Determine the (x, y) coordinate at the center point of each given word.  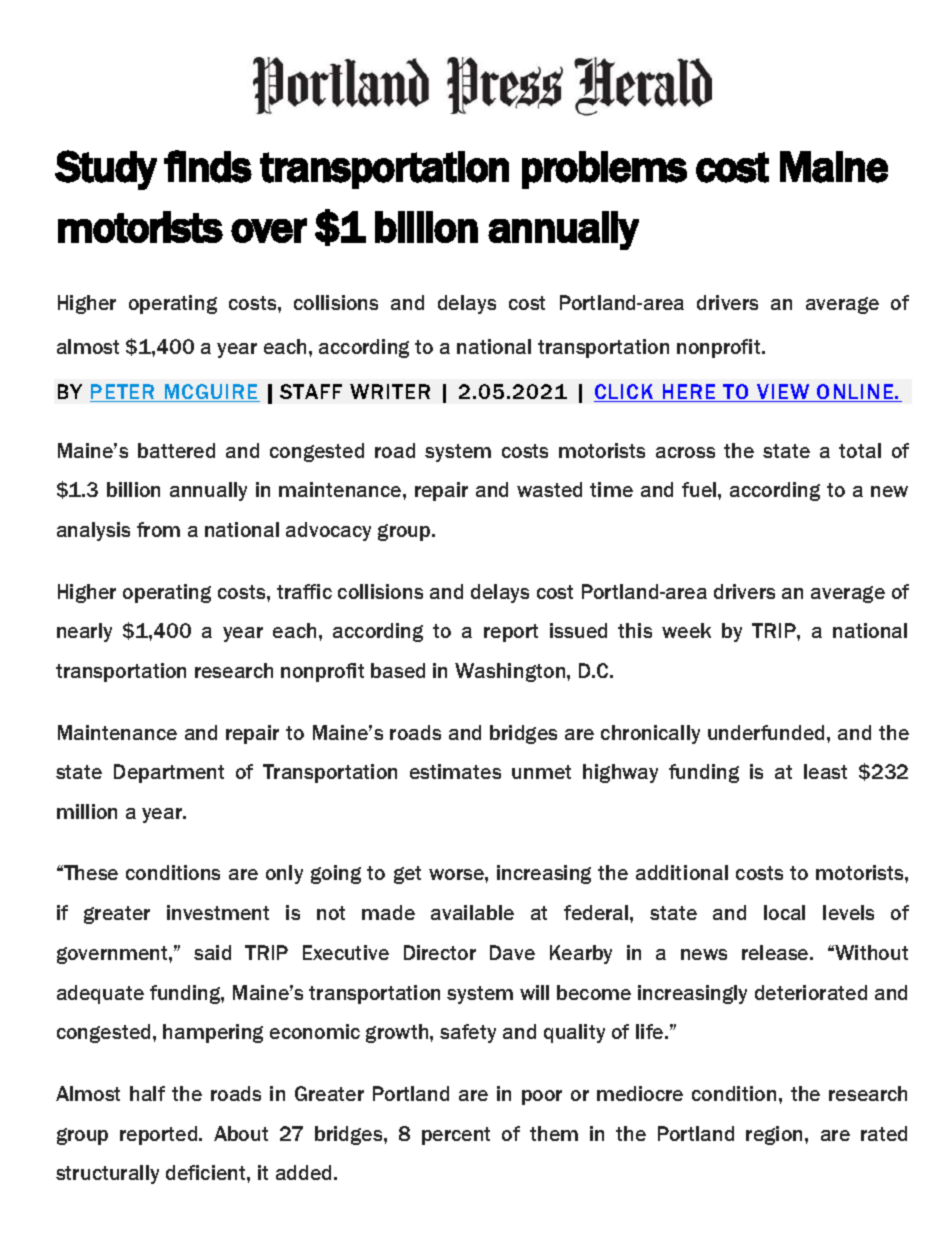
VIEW (783, 393)
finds (208, 166)
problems (604, 170)
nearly (84, 632)
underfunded (766, 732)
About (241, 1133)
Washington (511, 672)
